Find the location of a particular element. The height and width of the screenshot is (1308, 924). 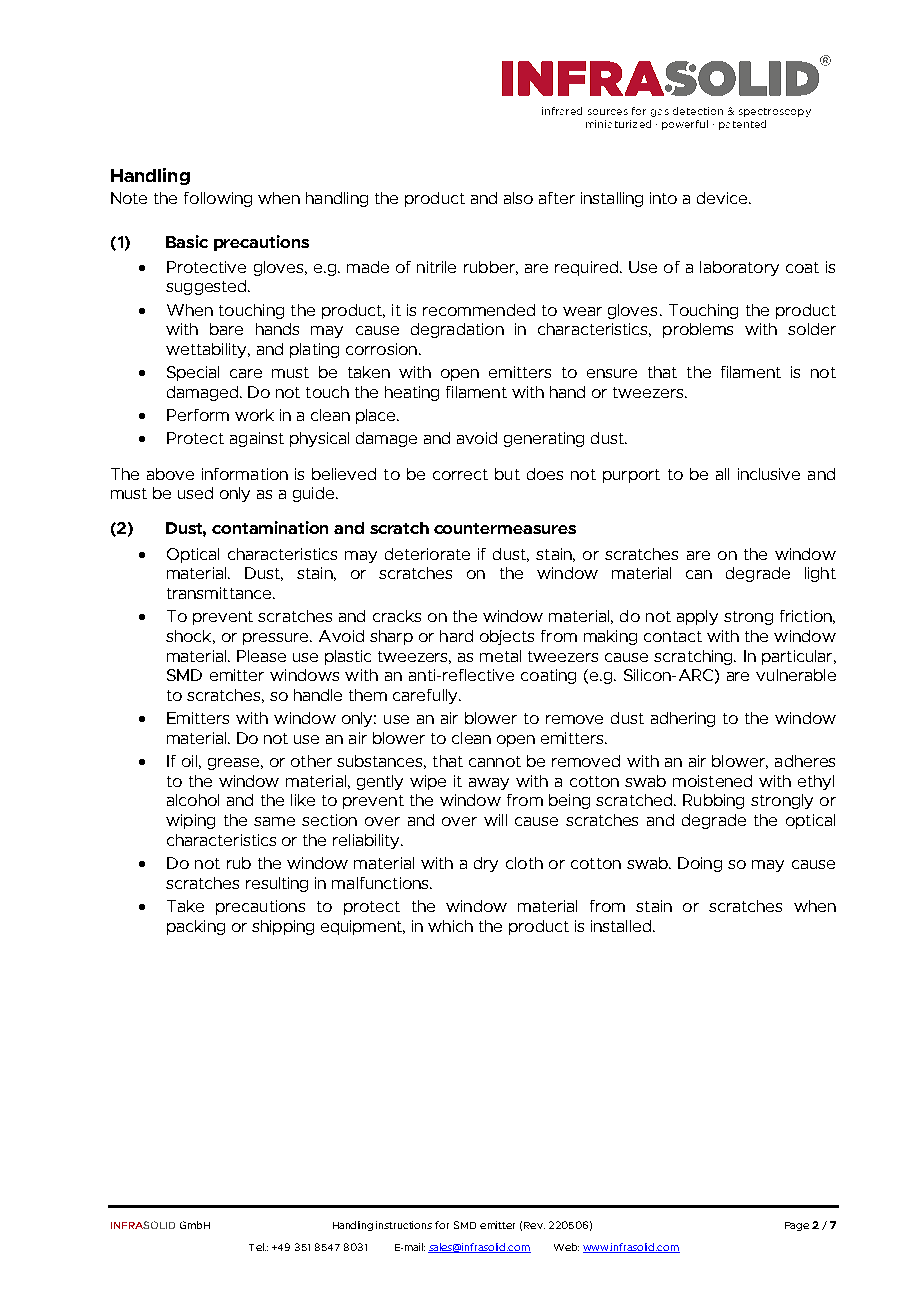

following is located at coordinates (218, 199).
